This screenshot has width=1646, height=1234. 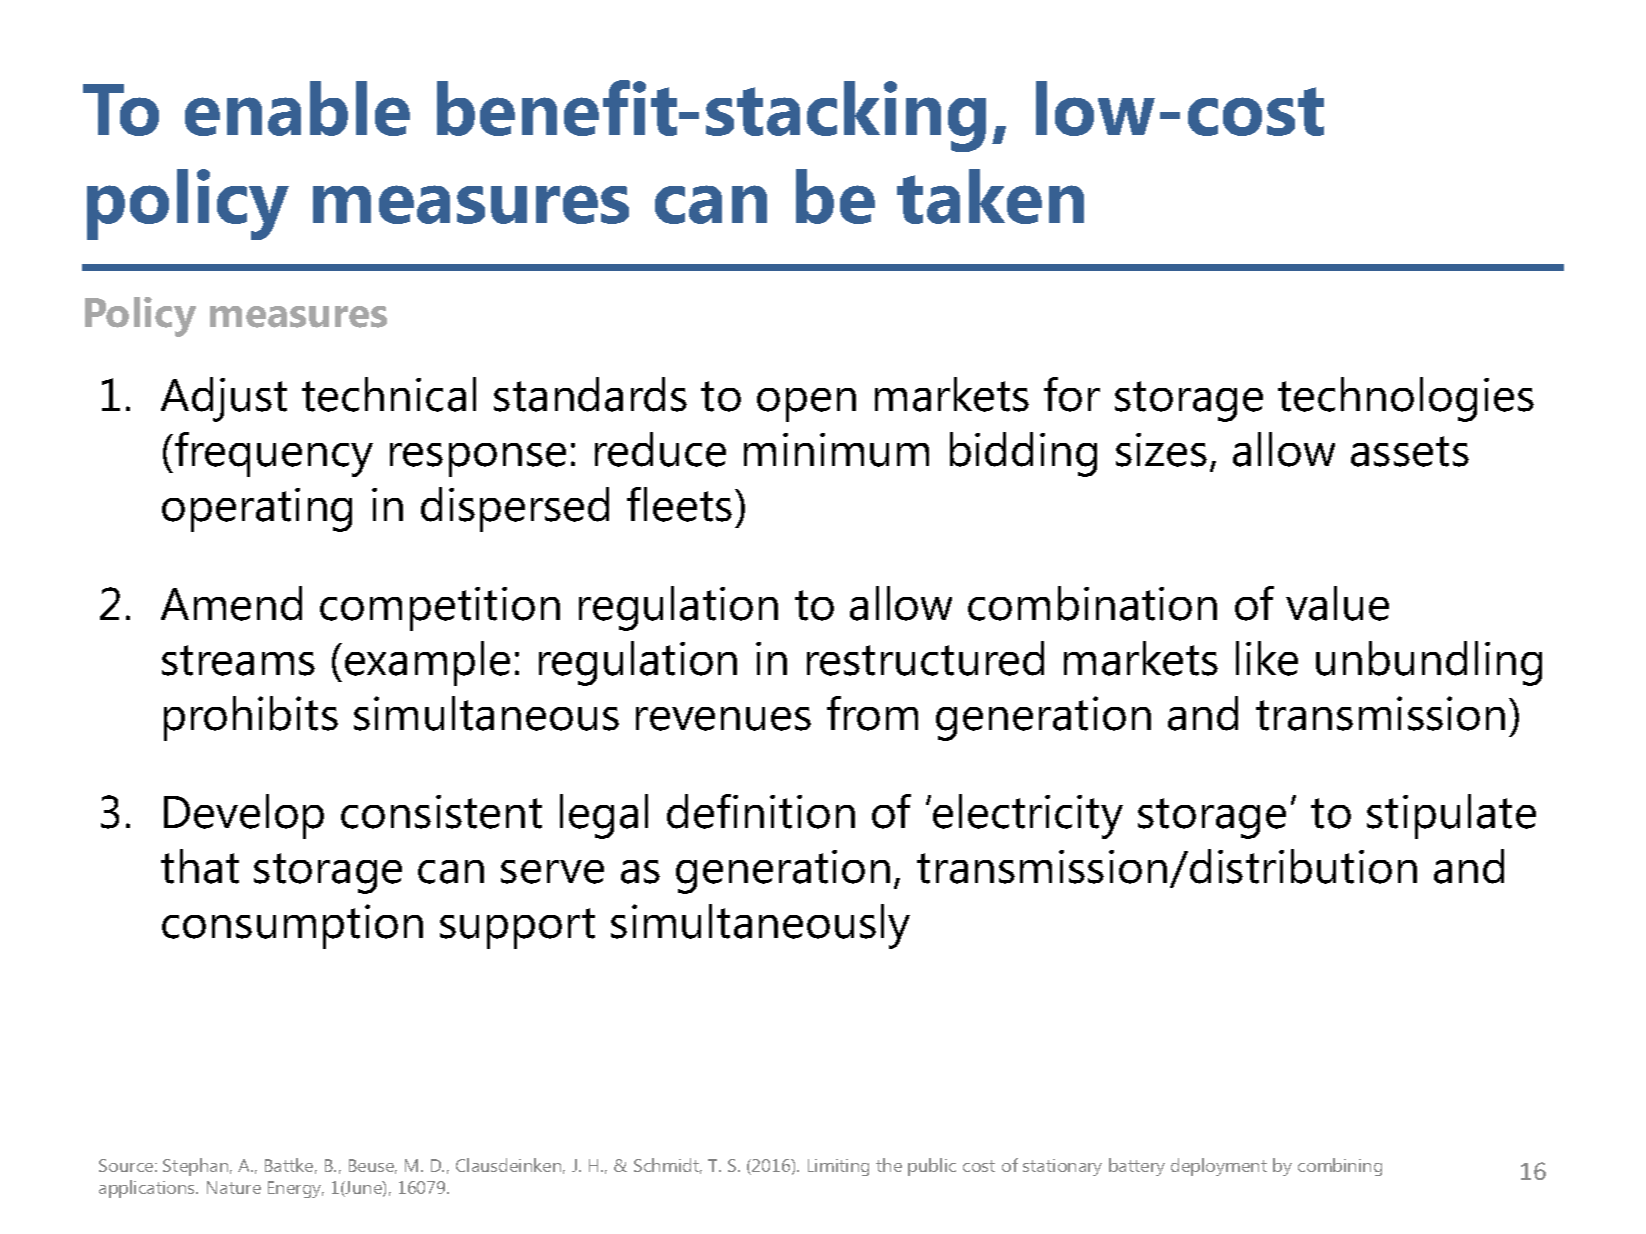 I want to click on taken, so click(x=990, y=196).
